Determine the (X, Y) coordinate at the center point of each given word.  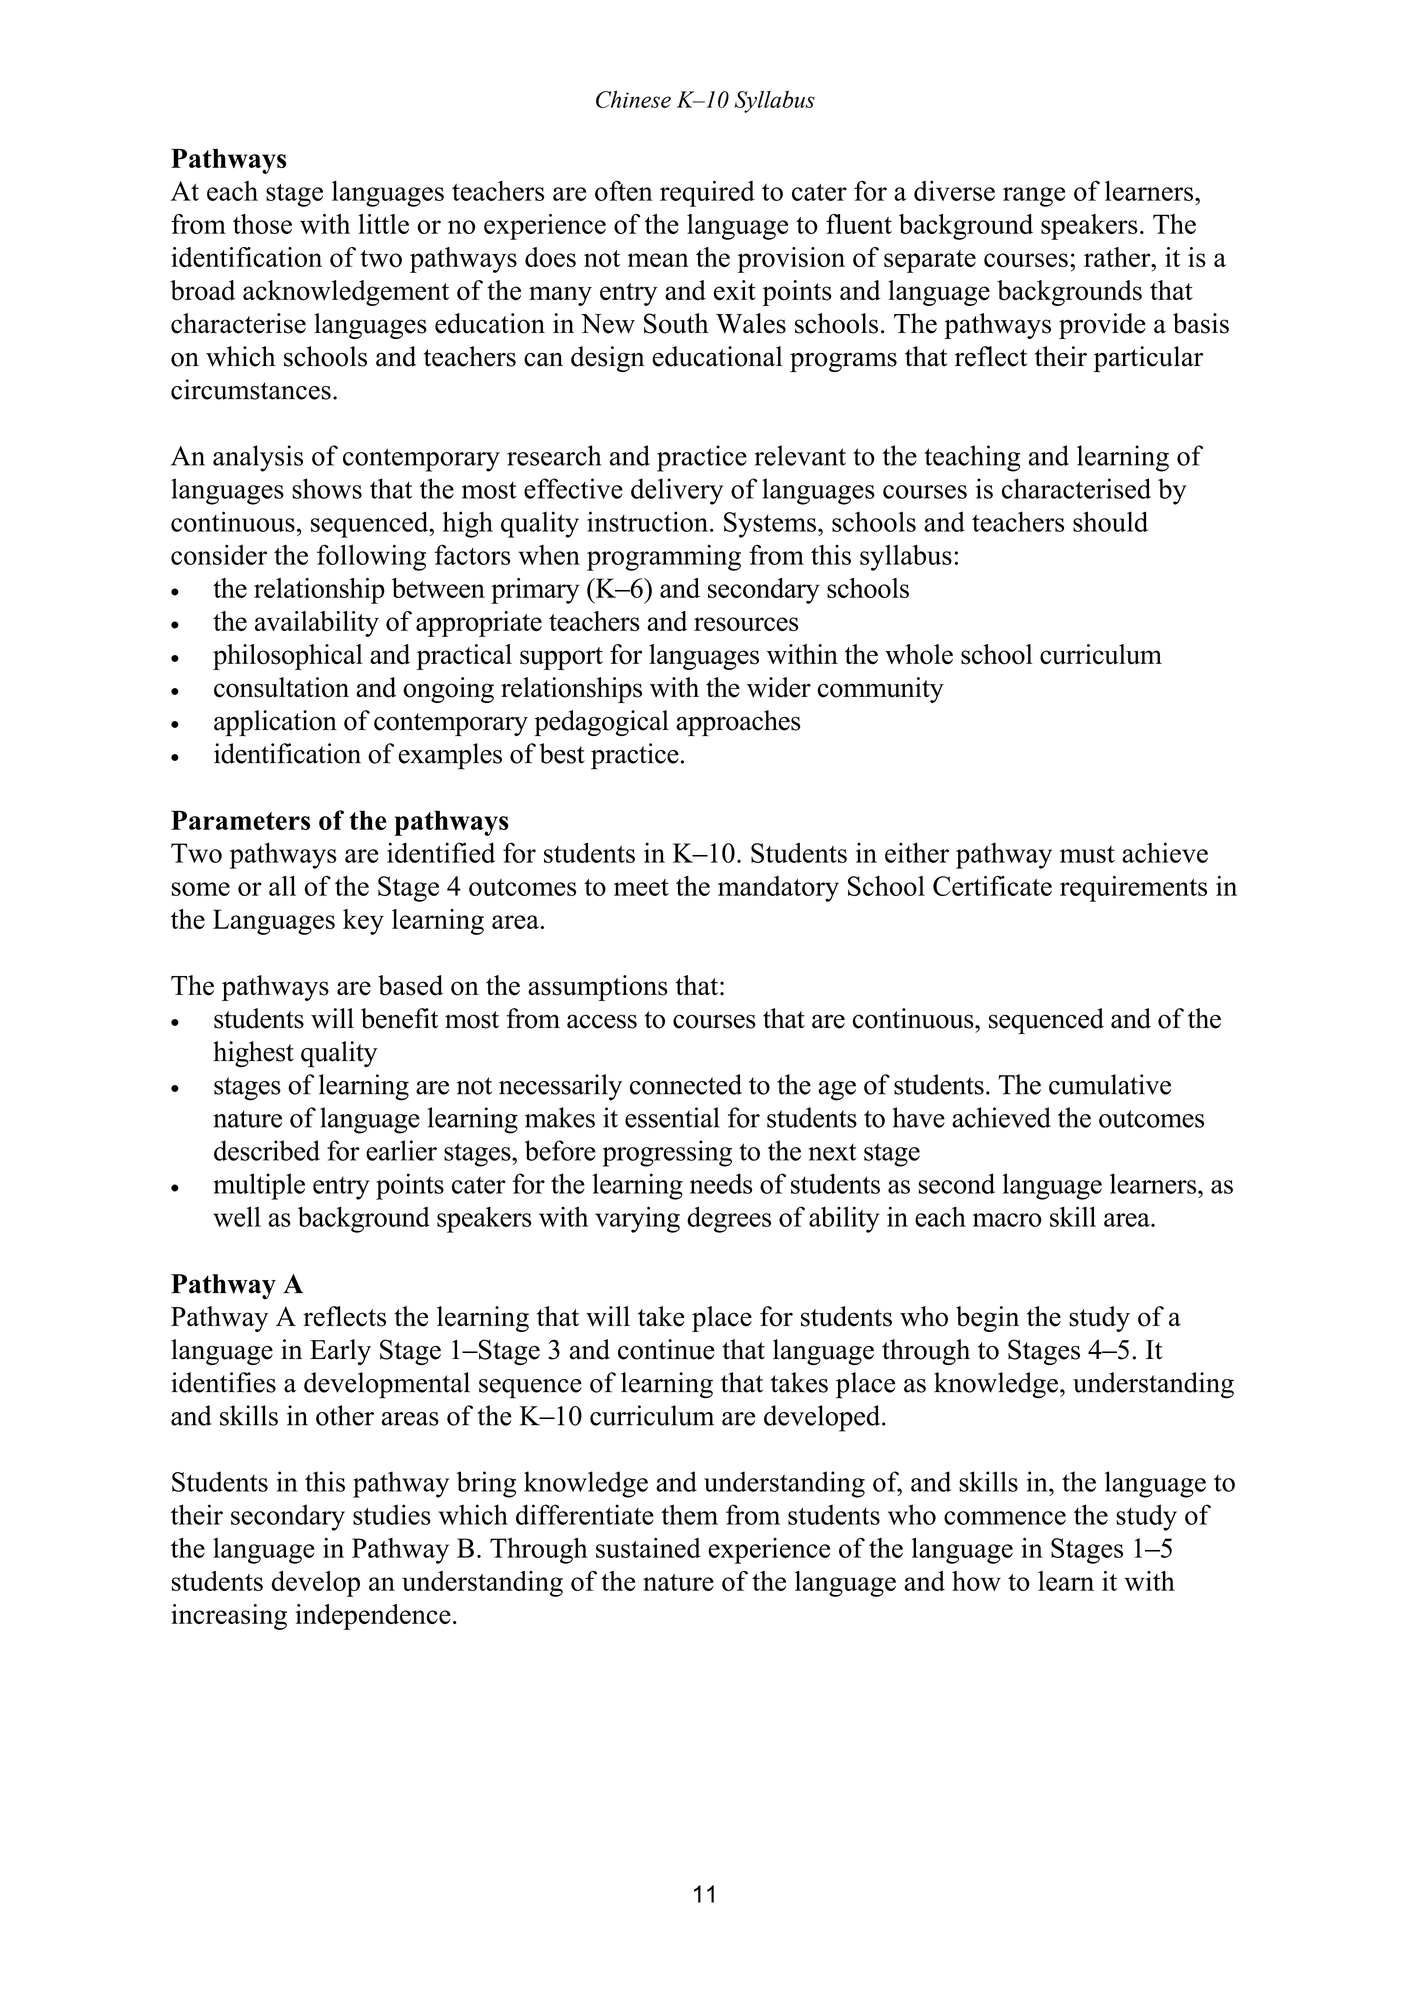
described (267, 1150)
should (1110, 521)
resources (746, 624)
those (262, 224)
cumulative (1110, 1084)
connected (686, 1084)
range (1034, 197)
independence (373, 1617)
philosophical (288, 657)
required (707, 194)
